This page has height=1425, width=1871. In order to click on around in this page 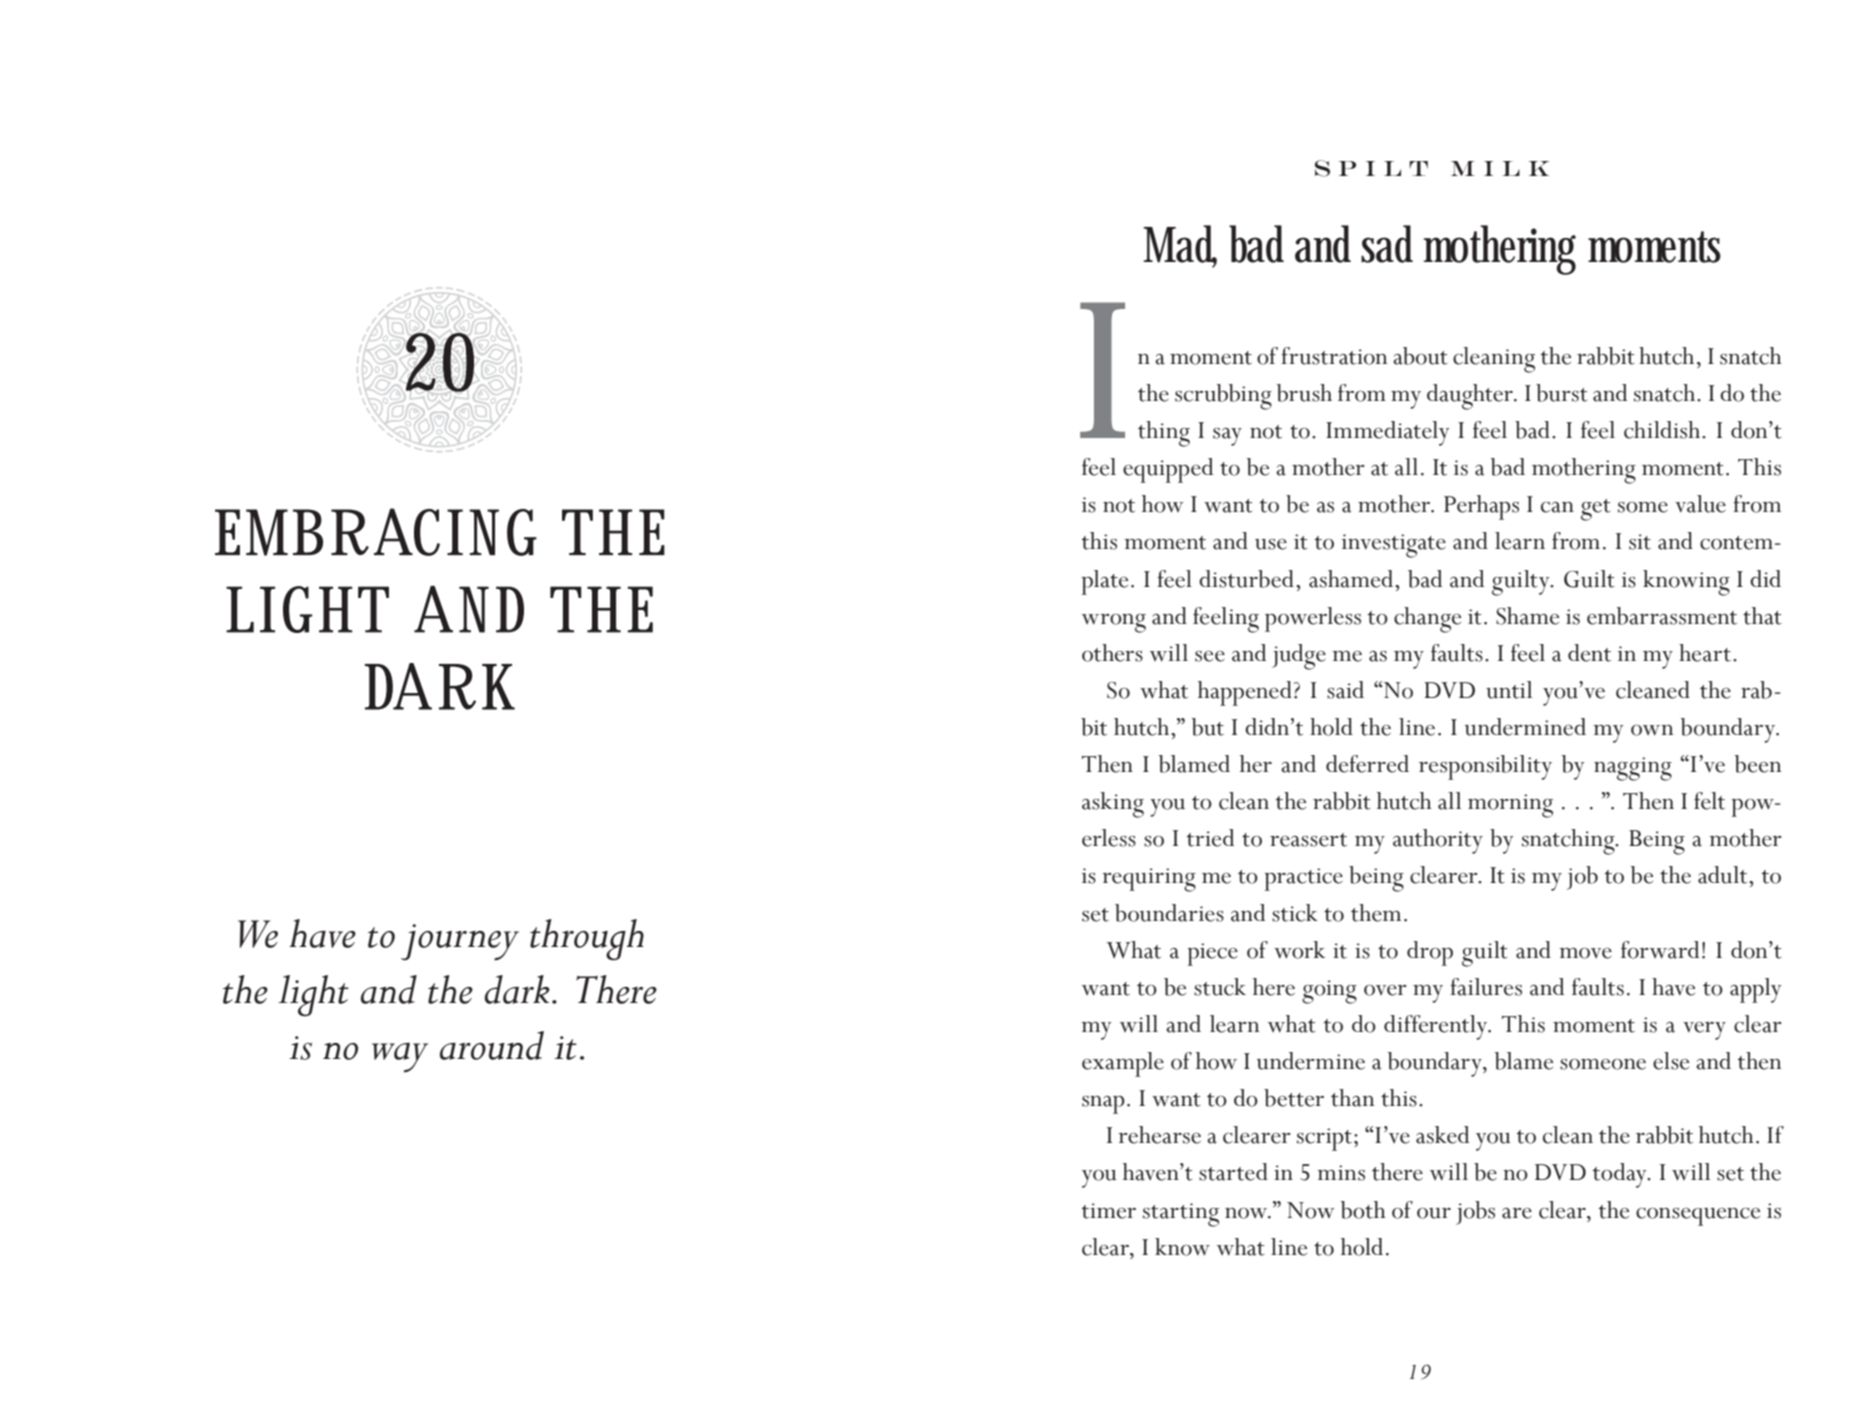, I will do `click(492, 1045)`.
